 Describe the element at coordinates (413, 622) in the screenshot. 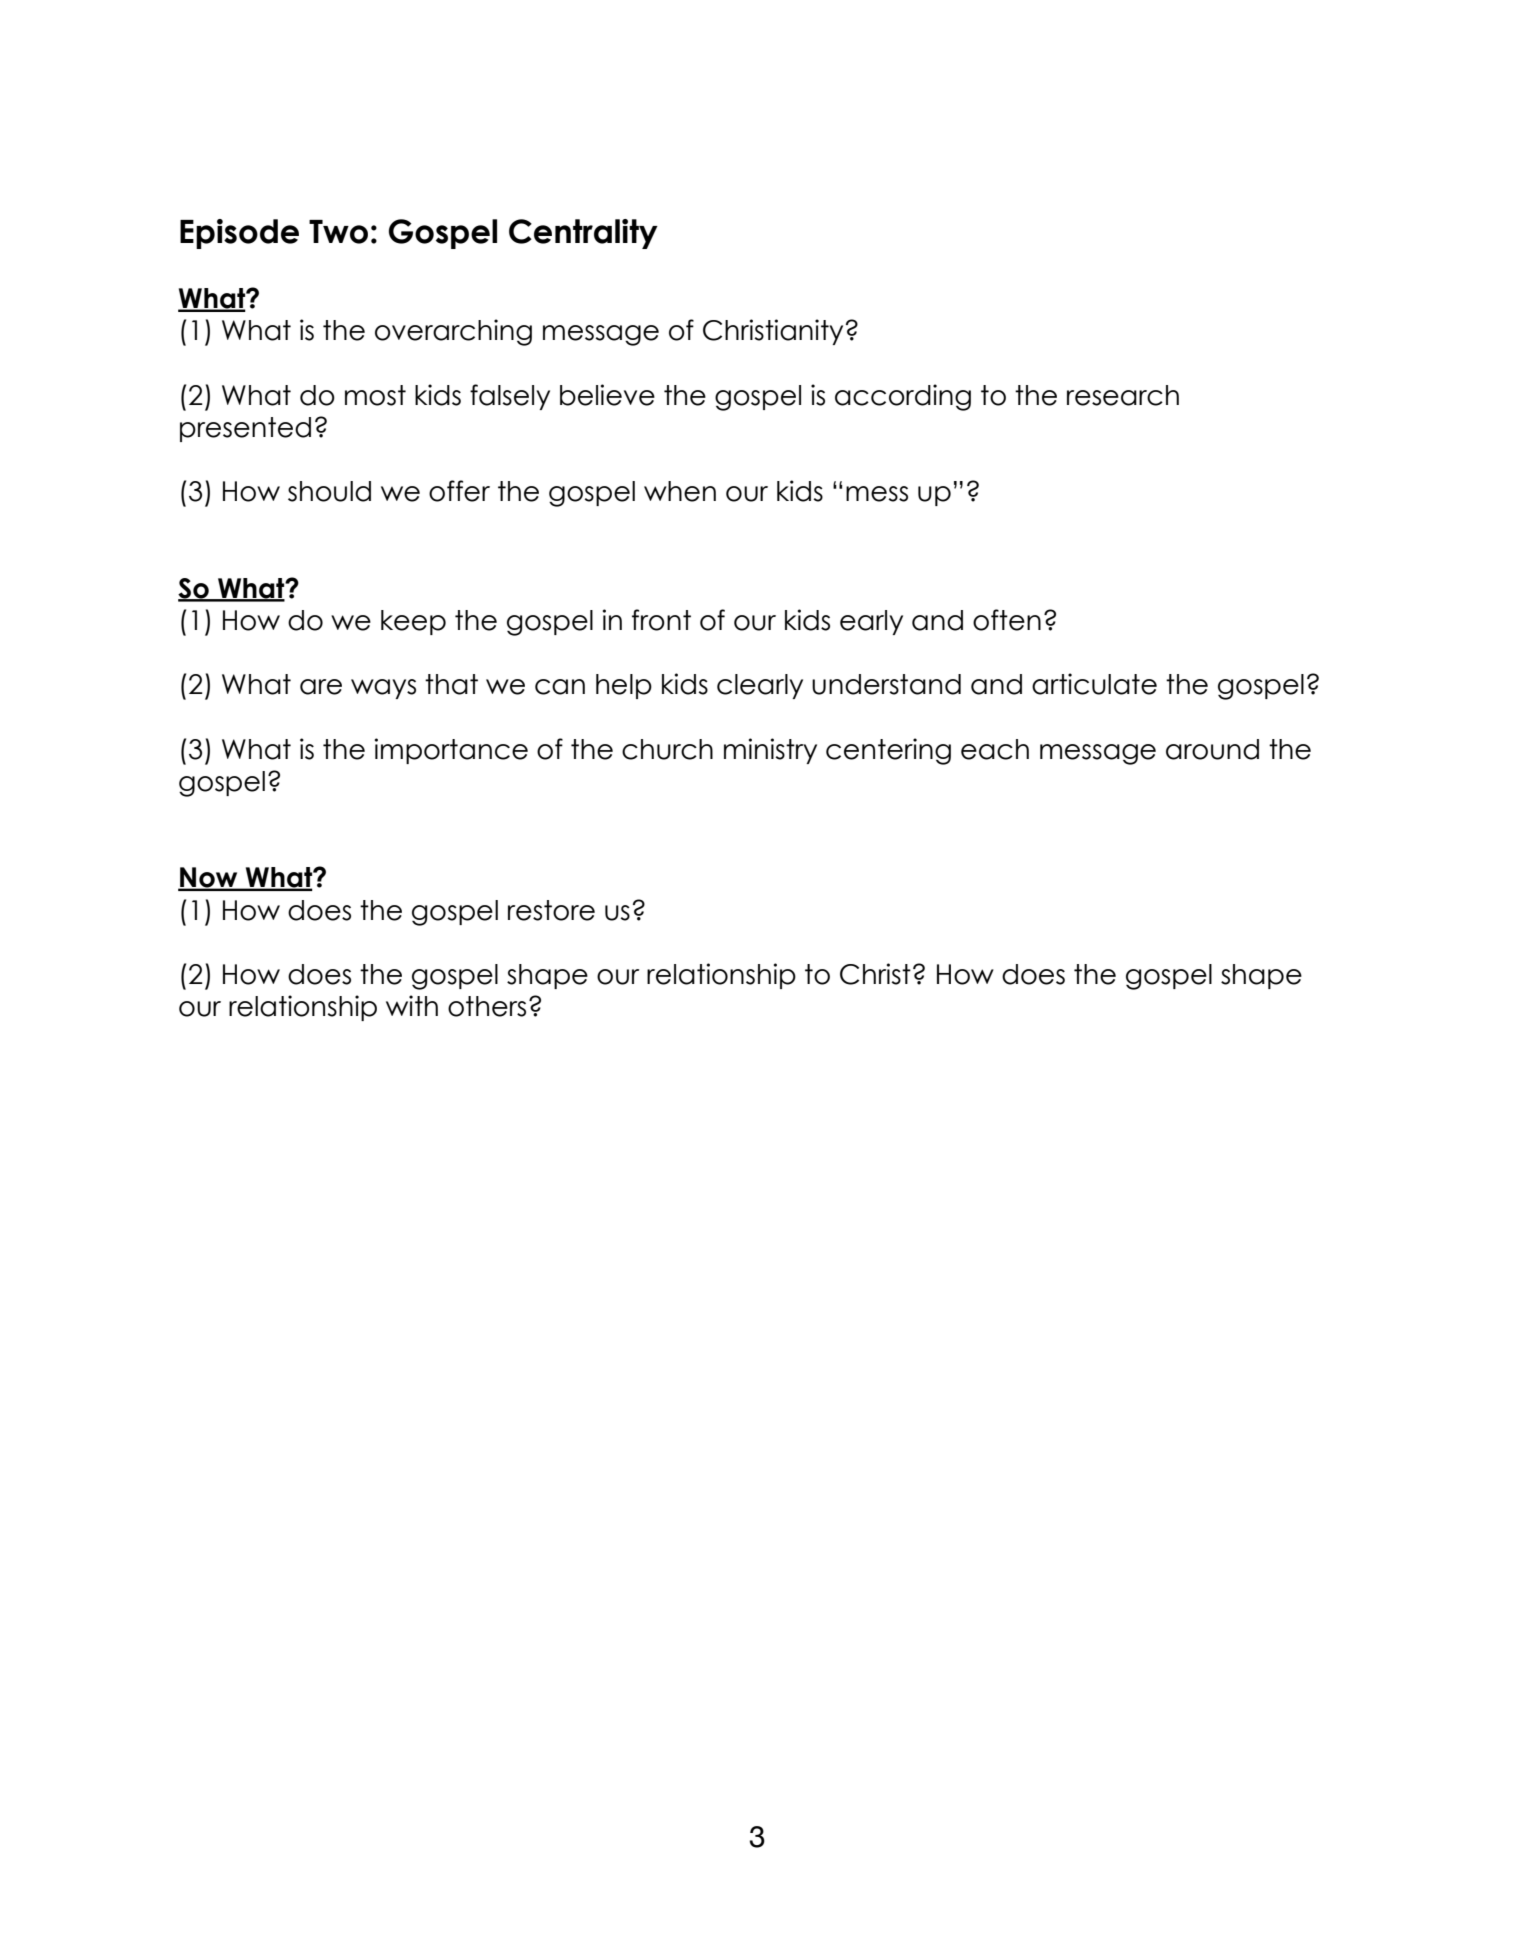

I see `keep` at that location.
